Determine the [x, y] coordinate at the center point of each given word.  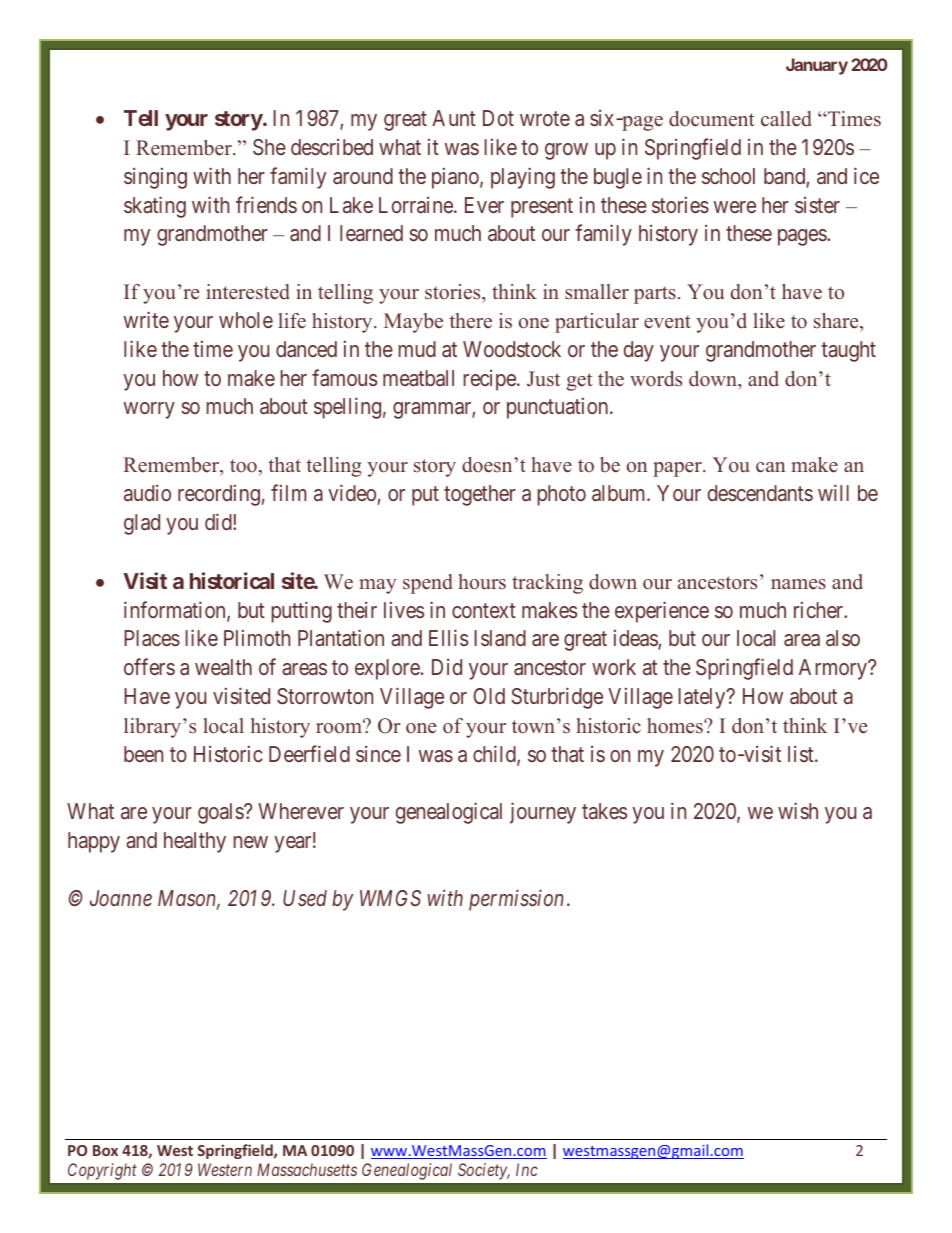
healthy [195, 842]
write [146, 319]
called [786, 119]
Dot [498, 118]
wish [798, 811]
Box [105, 1150]
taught [848, 351]
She [269, 147]
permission [516, 900]
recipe [490, 380]
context [484, 610]
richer [820, 609]
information [176, 611]
